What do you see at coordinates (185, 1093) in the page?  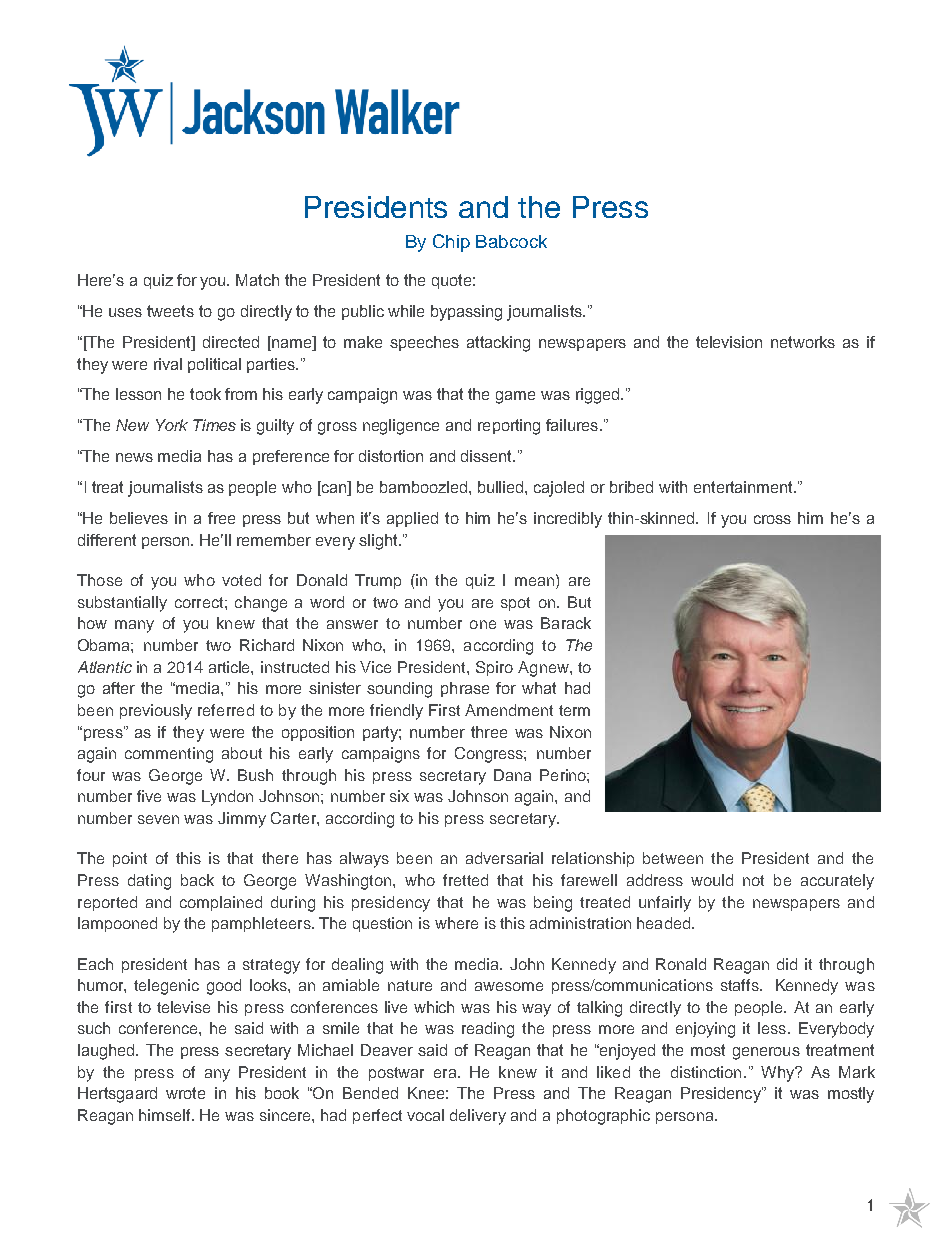 I see `wrote` at bounding box center [185, 1093].
